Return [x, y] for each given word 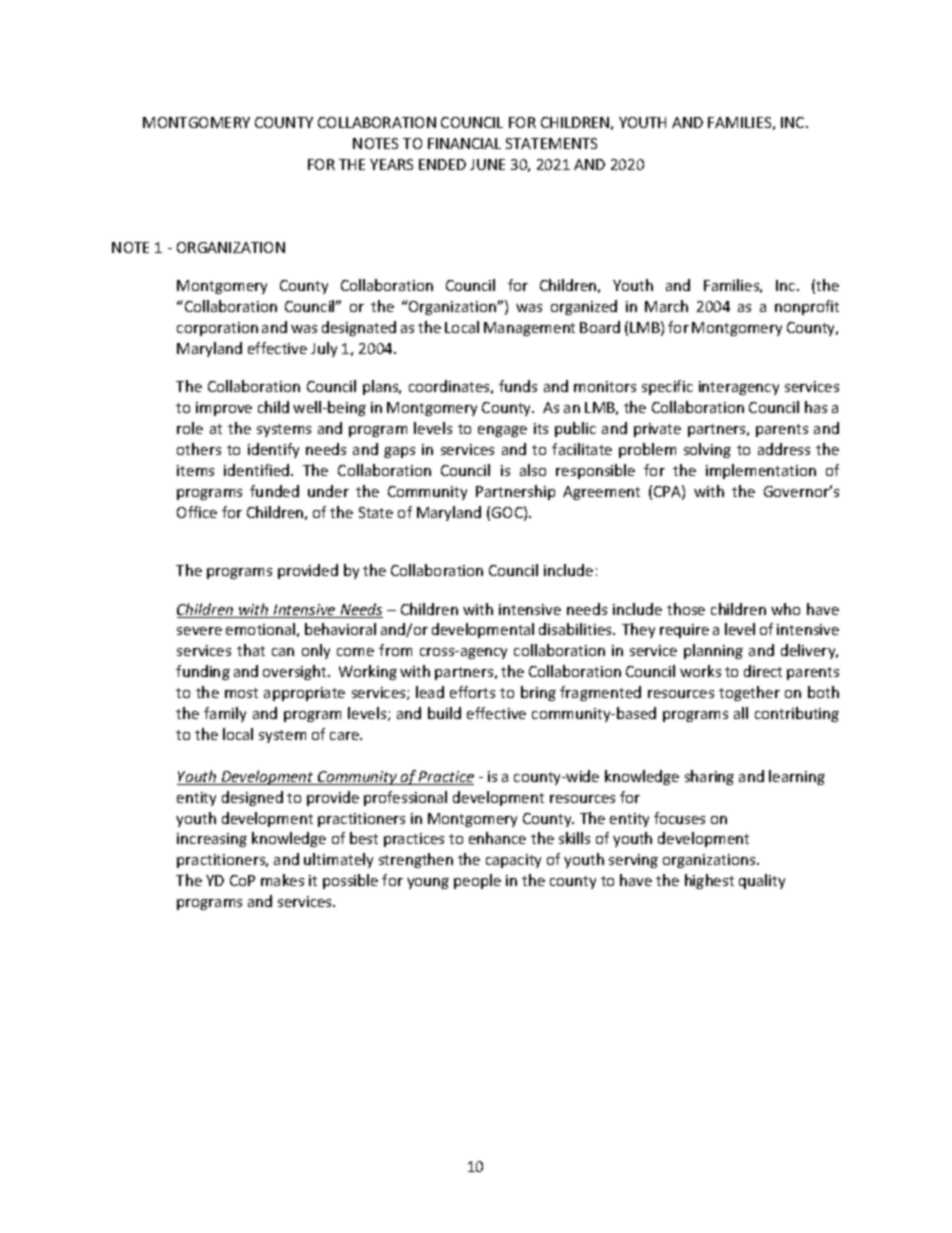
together [749, 693]
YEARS [391, 164]
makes [282, 880]
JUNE [487, 164]
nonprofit [807, 307]
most [241, 693]
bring [538, 693]
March [666, 306]
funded [274, 491]
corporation [217, 329]
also [533, 470]
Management [529, 329]
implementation [761, 471]
